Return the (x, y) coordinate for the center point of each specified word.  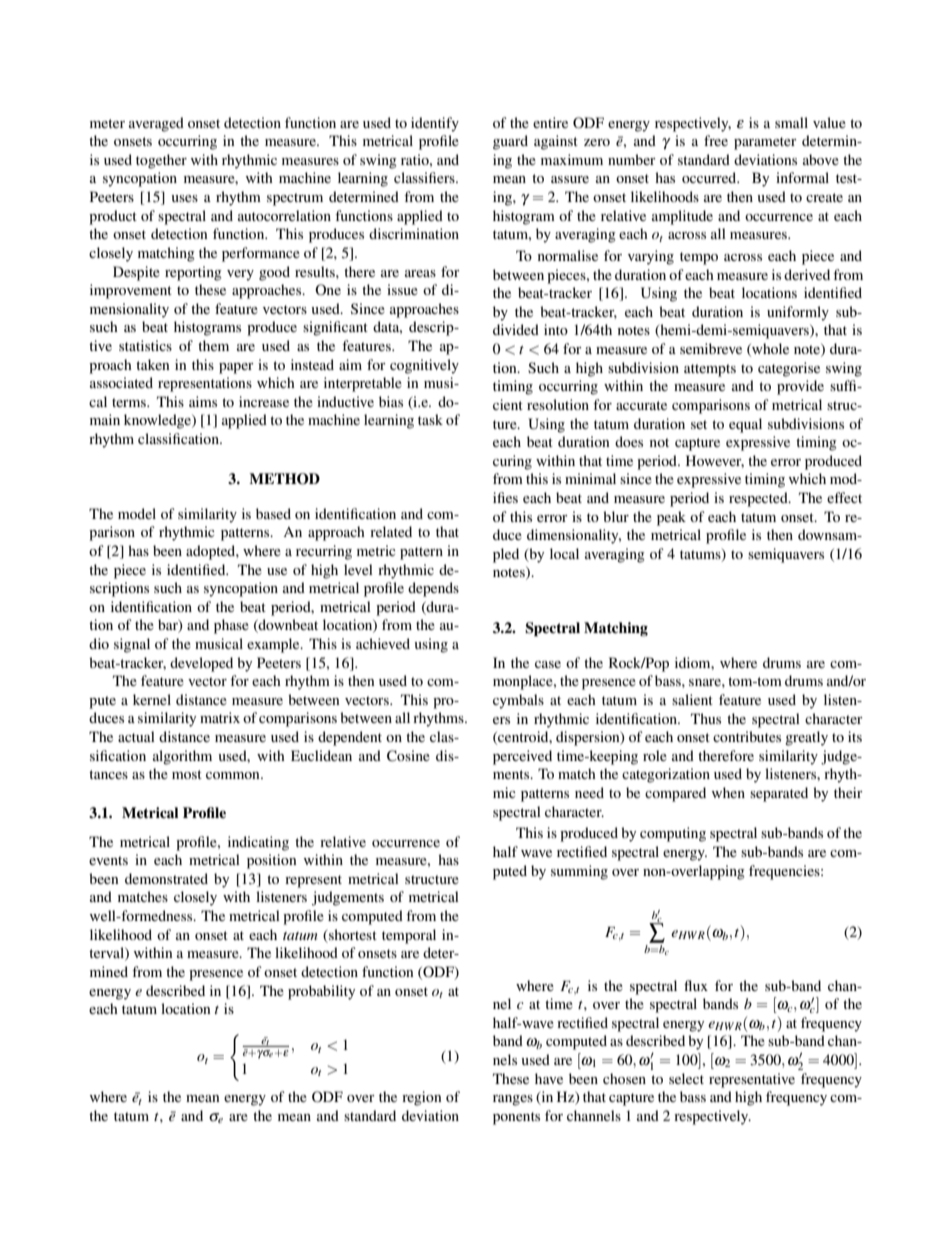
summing (579, 872)
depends (433, 589)
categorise (789, 369)
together (161, 161)
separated (779, 794)
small (791, 122)
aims (203, 401)
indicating (258, 843)
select (686, 1078)
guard (510, 142)
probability (321, 992)
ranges (513, 1100)
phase (231, 626)
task (430, 419)
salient (692, 699)
